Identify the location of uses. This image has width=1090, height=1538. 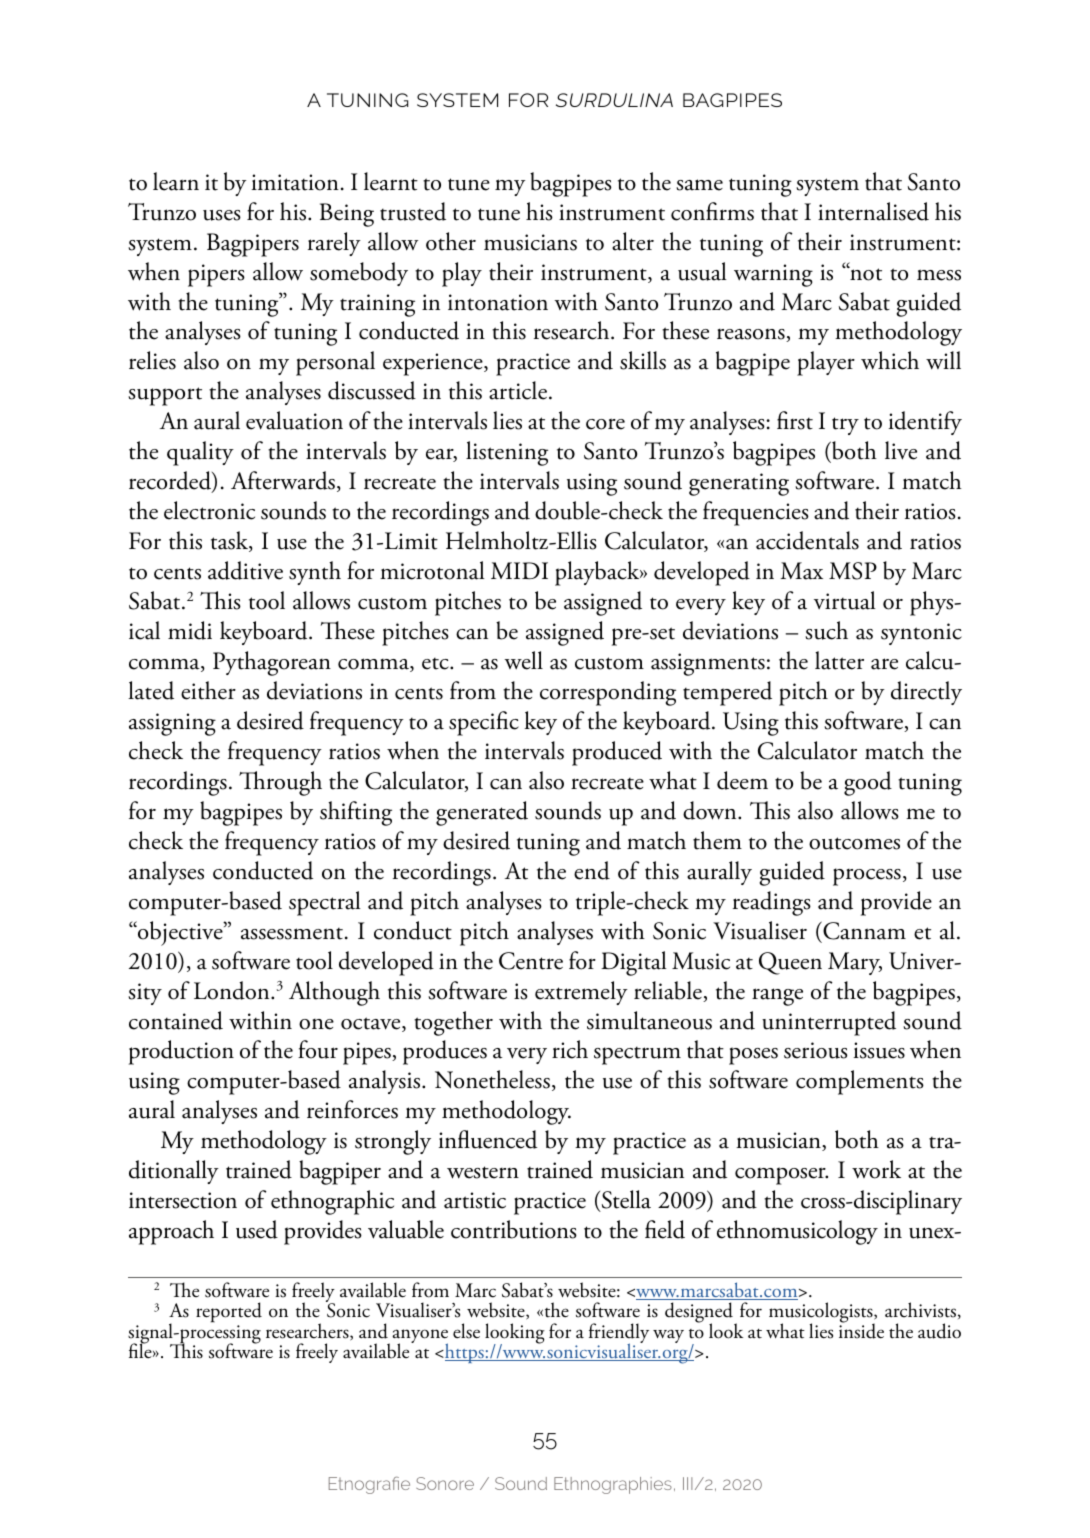
(222, 215).
